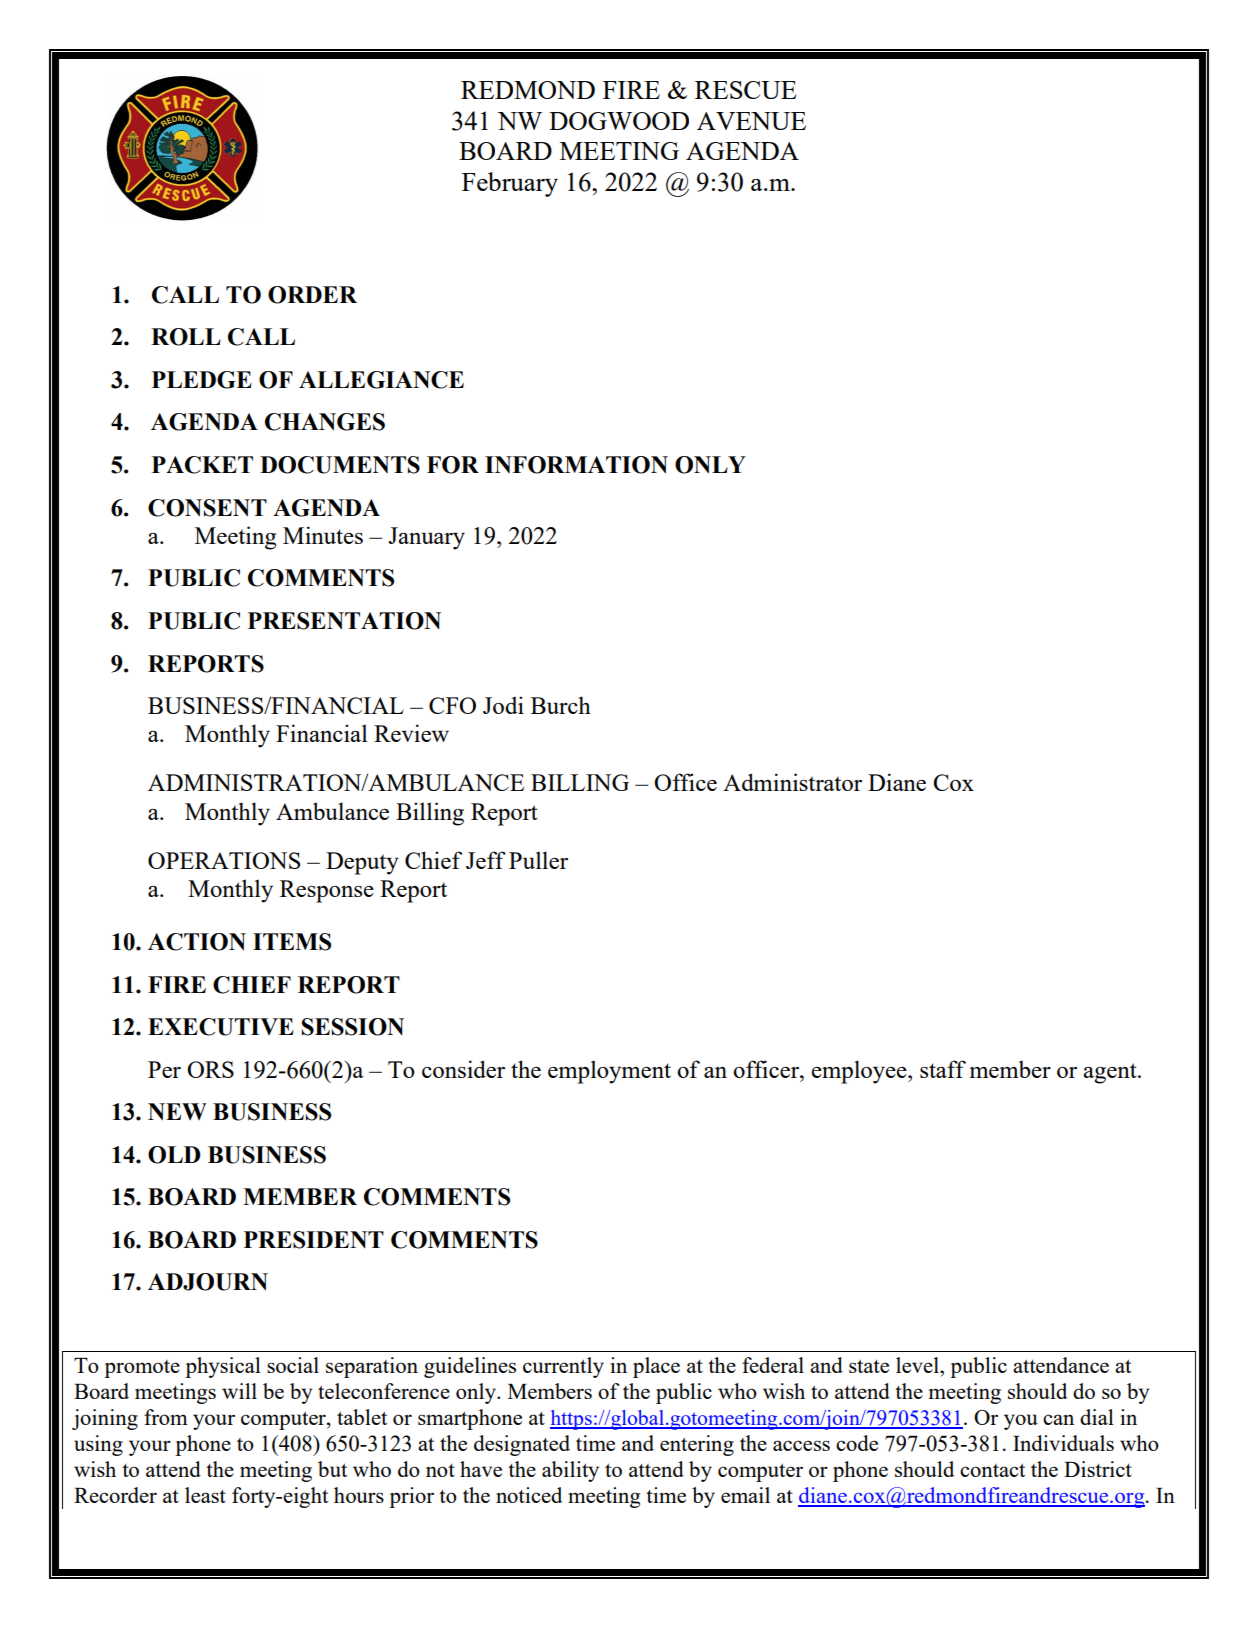 This screenshot has height=1628, width=1258. Describe the element at coordinates (751, 121) in the screenshot. I see `AVENUE` at that location.
